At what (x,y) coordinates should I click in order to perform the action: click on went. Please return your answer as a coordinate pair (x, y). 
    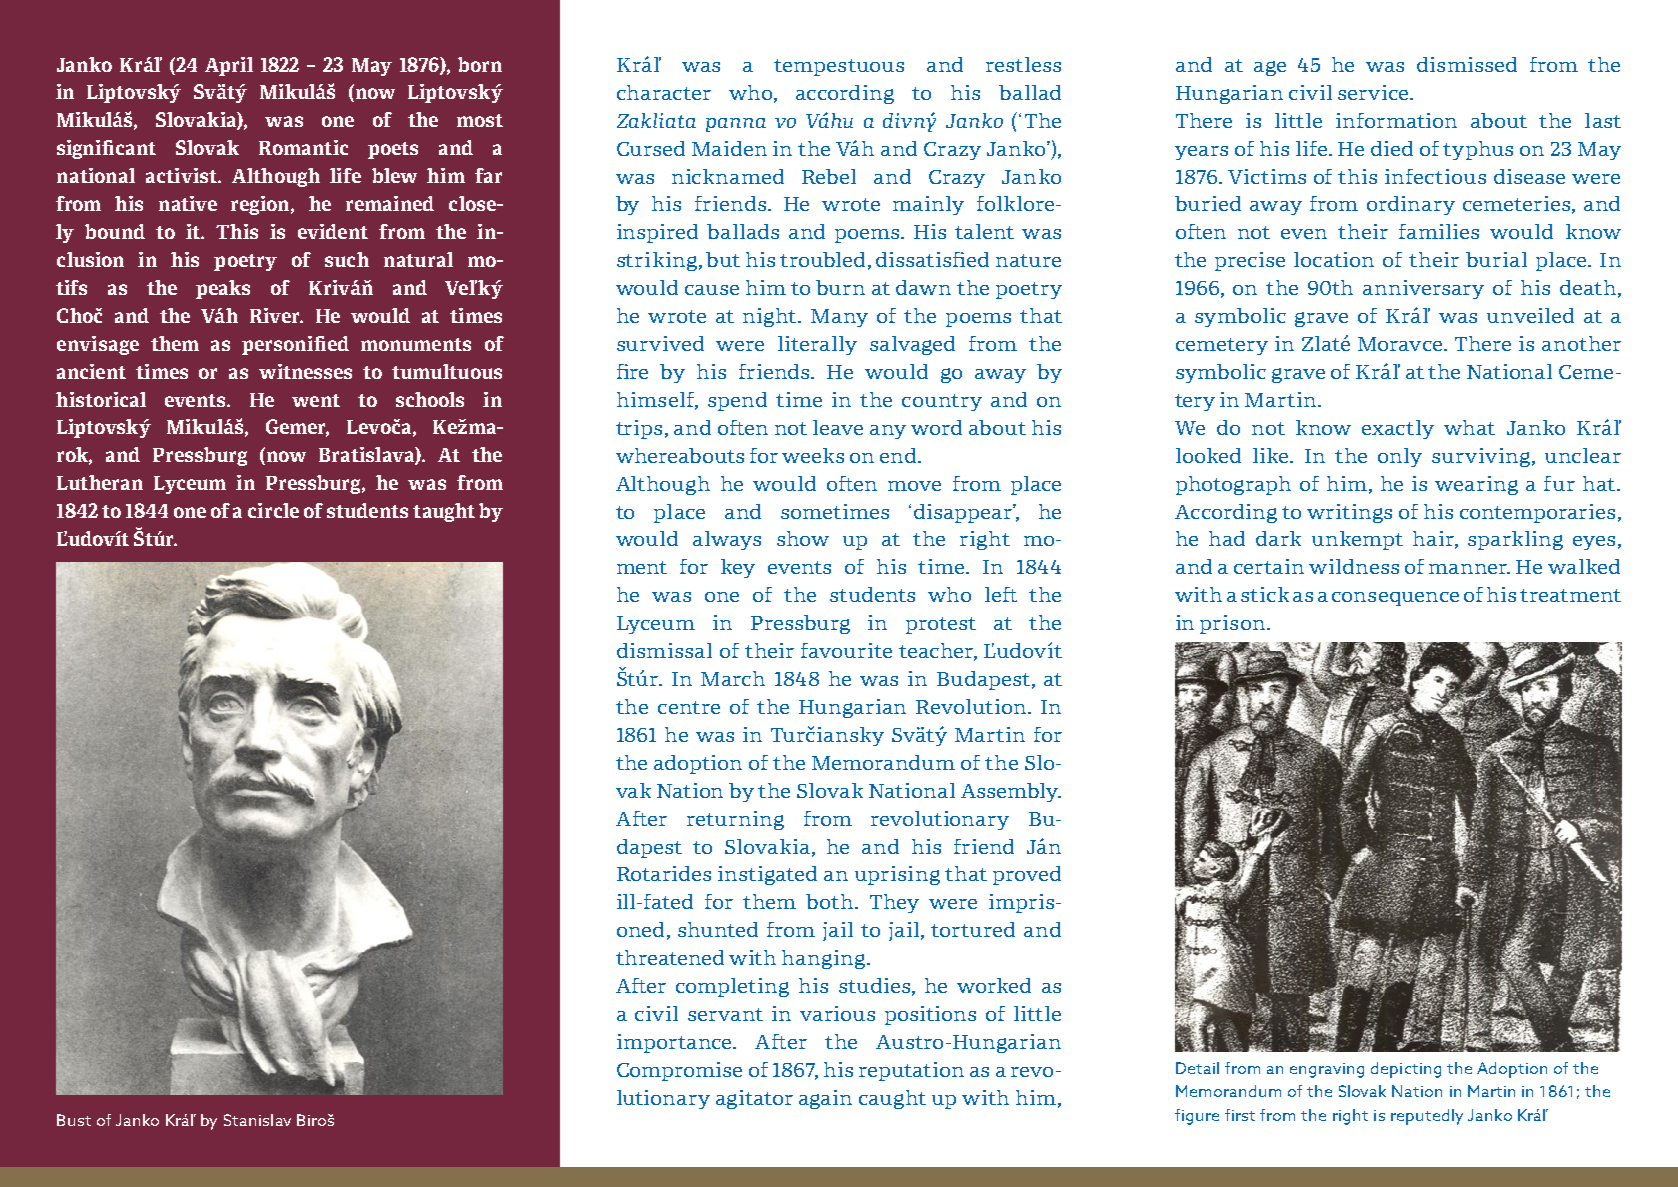
    Looking at the image, I should click on (316, 400).
